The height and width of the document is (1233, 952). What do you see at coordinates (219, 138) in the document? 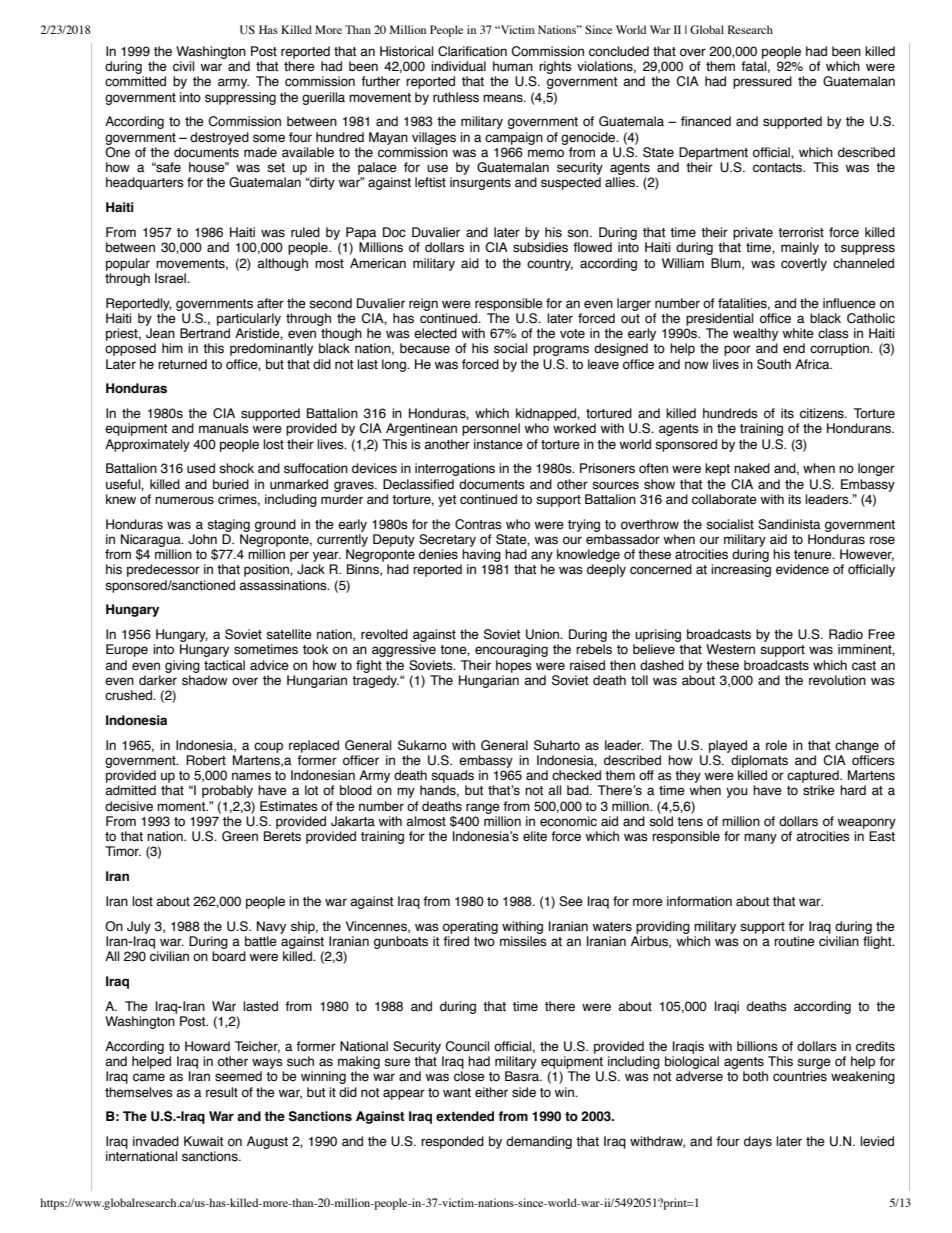
I see `destroyed` at bounding box center [219, 138].
